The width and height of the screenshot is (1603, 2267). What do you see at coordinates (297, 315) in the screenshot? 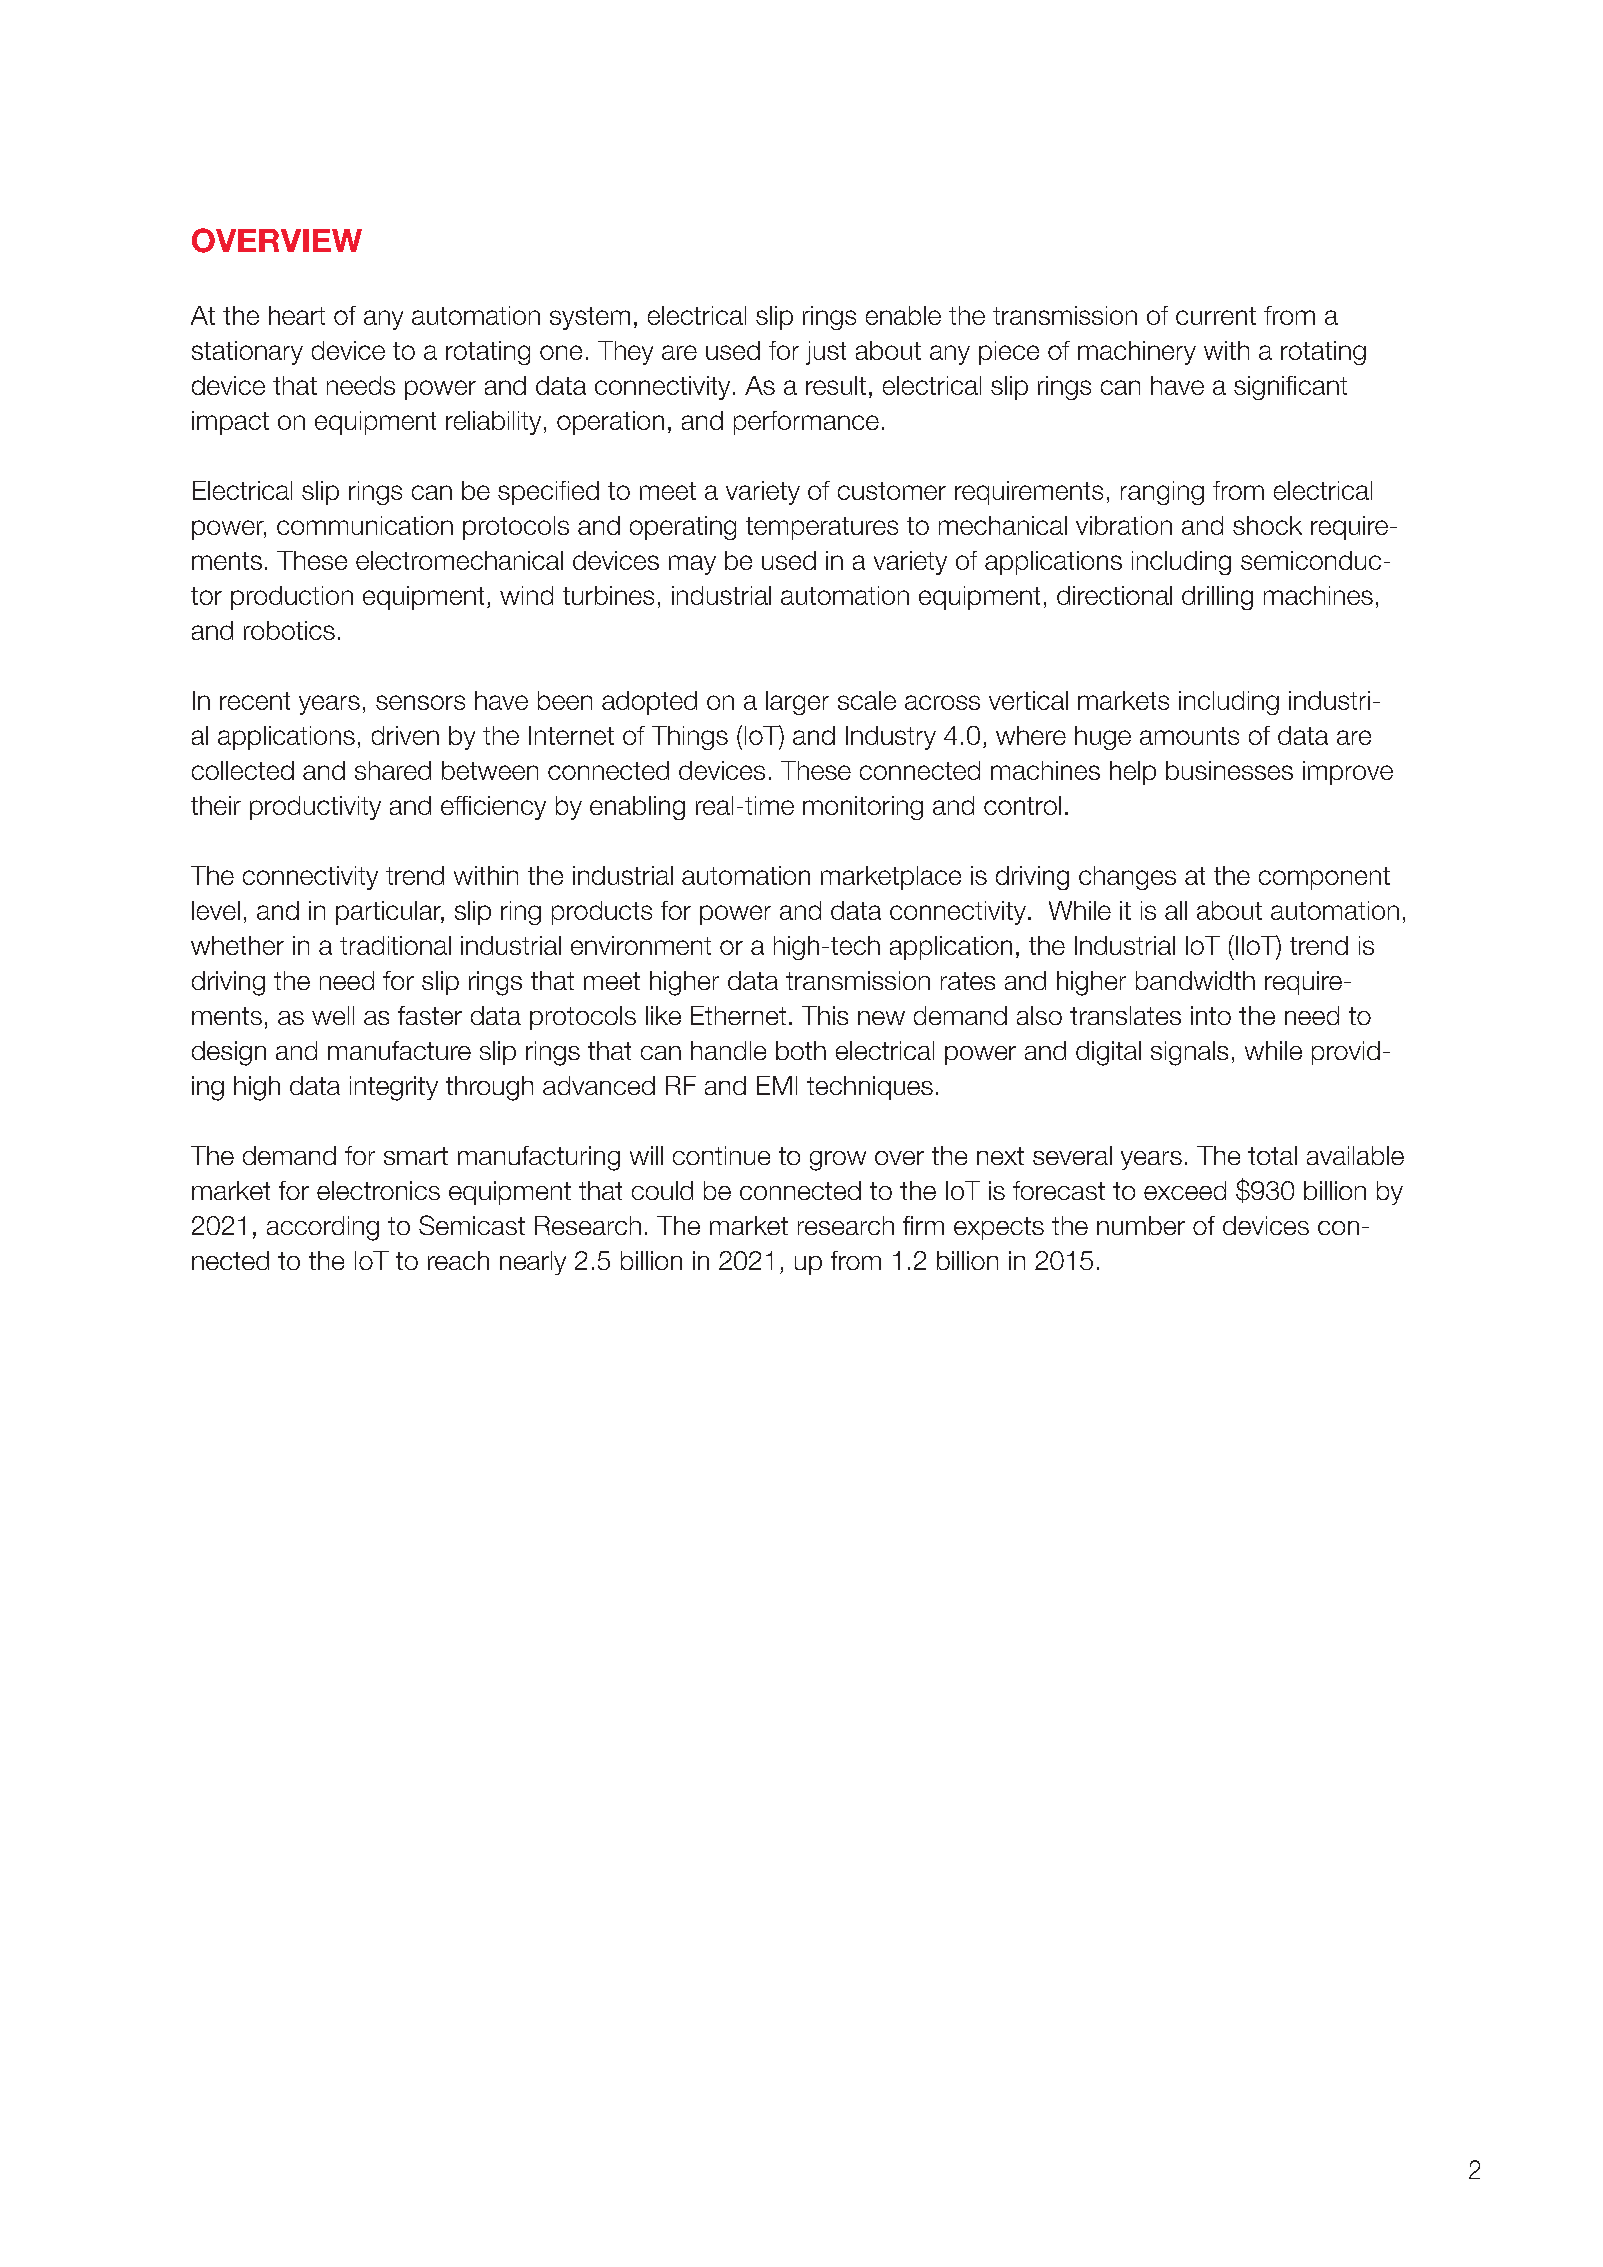
I see `heart` at bounding box center [297, 315].
